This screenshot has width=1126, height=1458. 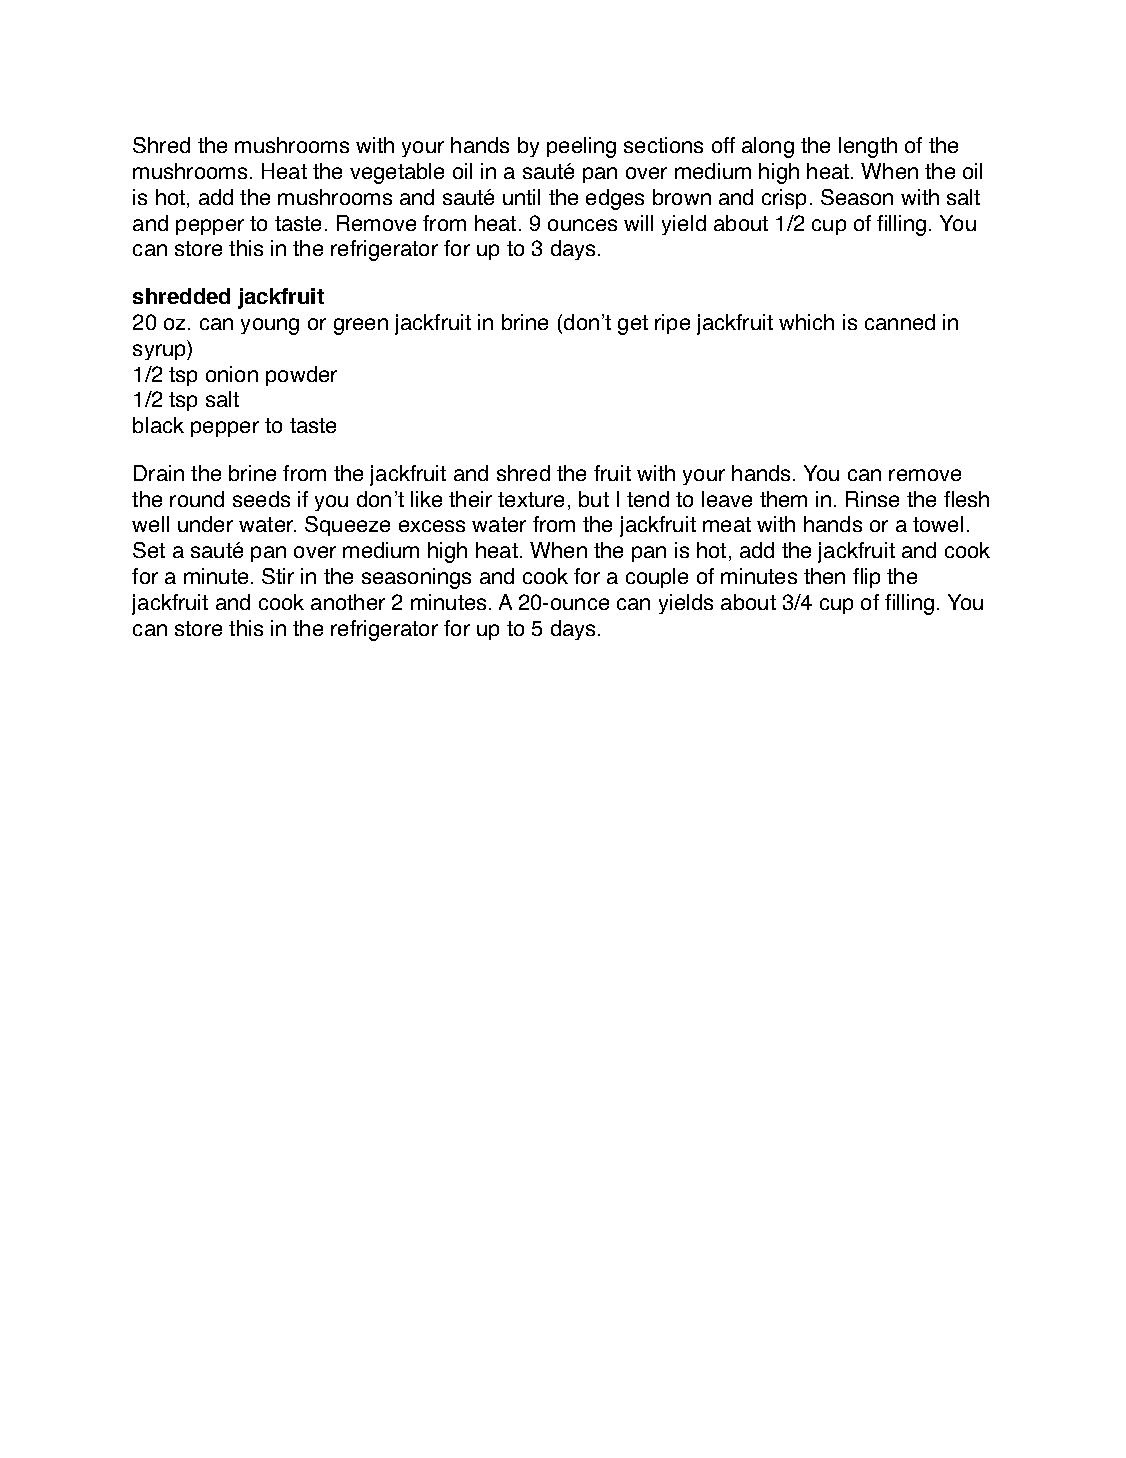 What do you see at coordinates (868, 147) in the screenshot?
I see `length` at bounding box center [868, 147].
